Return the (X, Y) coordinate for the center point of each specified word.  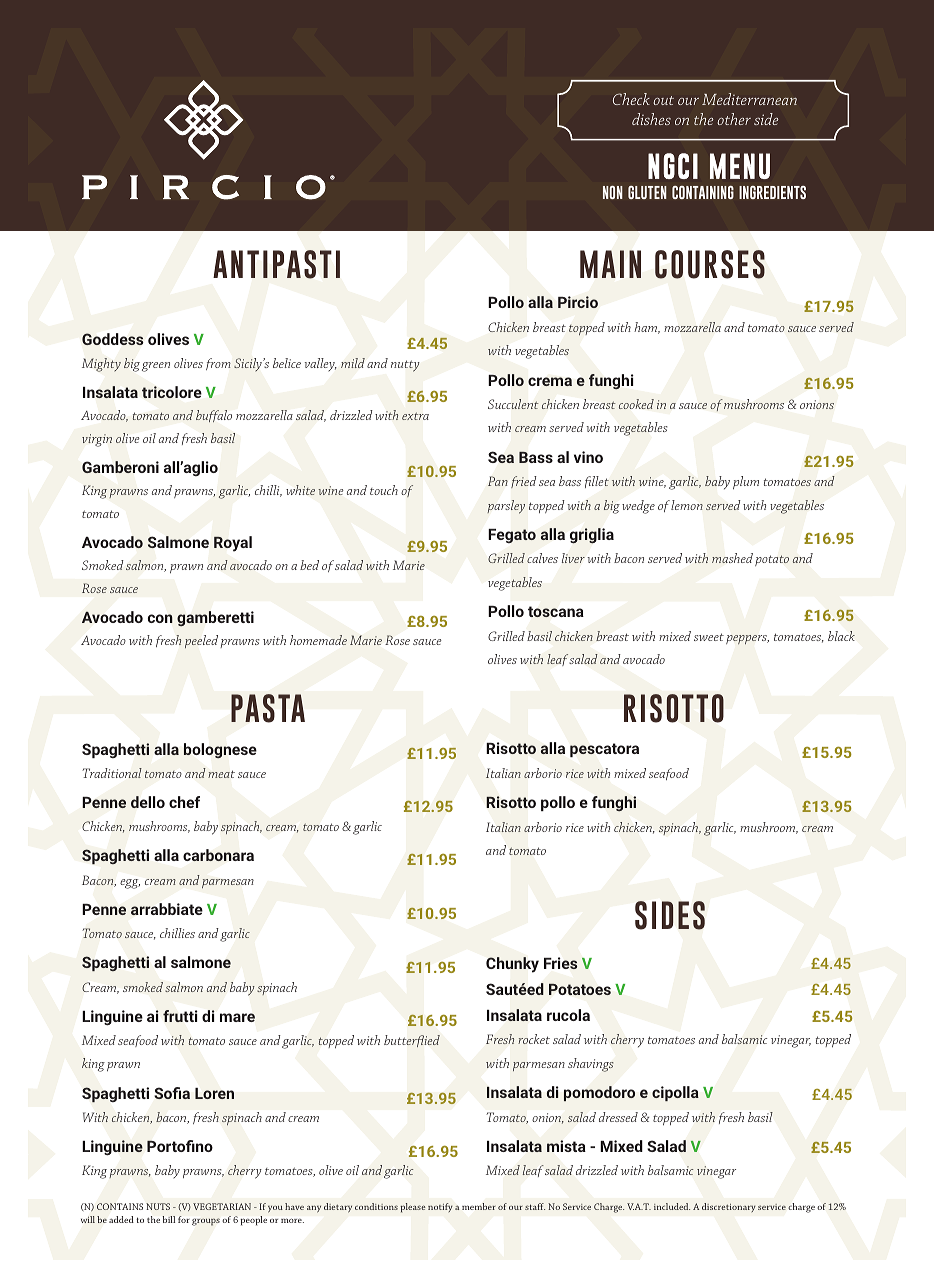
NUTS (158, 1206)
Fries (561, 963)
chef (184, 802)
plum (746, 482)
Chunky (512, 965)
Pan (498, 481)
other (734, 119)
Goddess (112, 339)
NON (613, 192)
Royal (233, 544)
